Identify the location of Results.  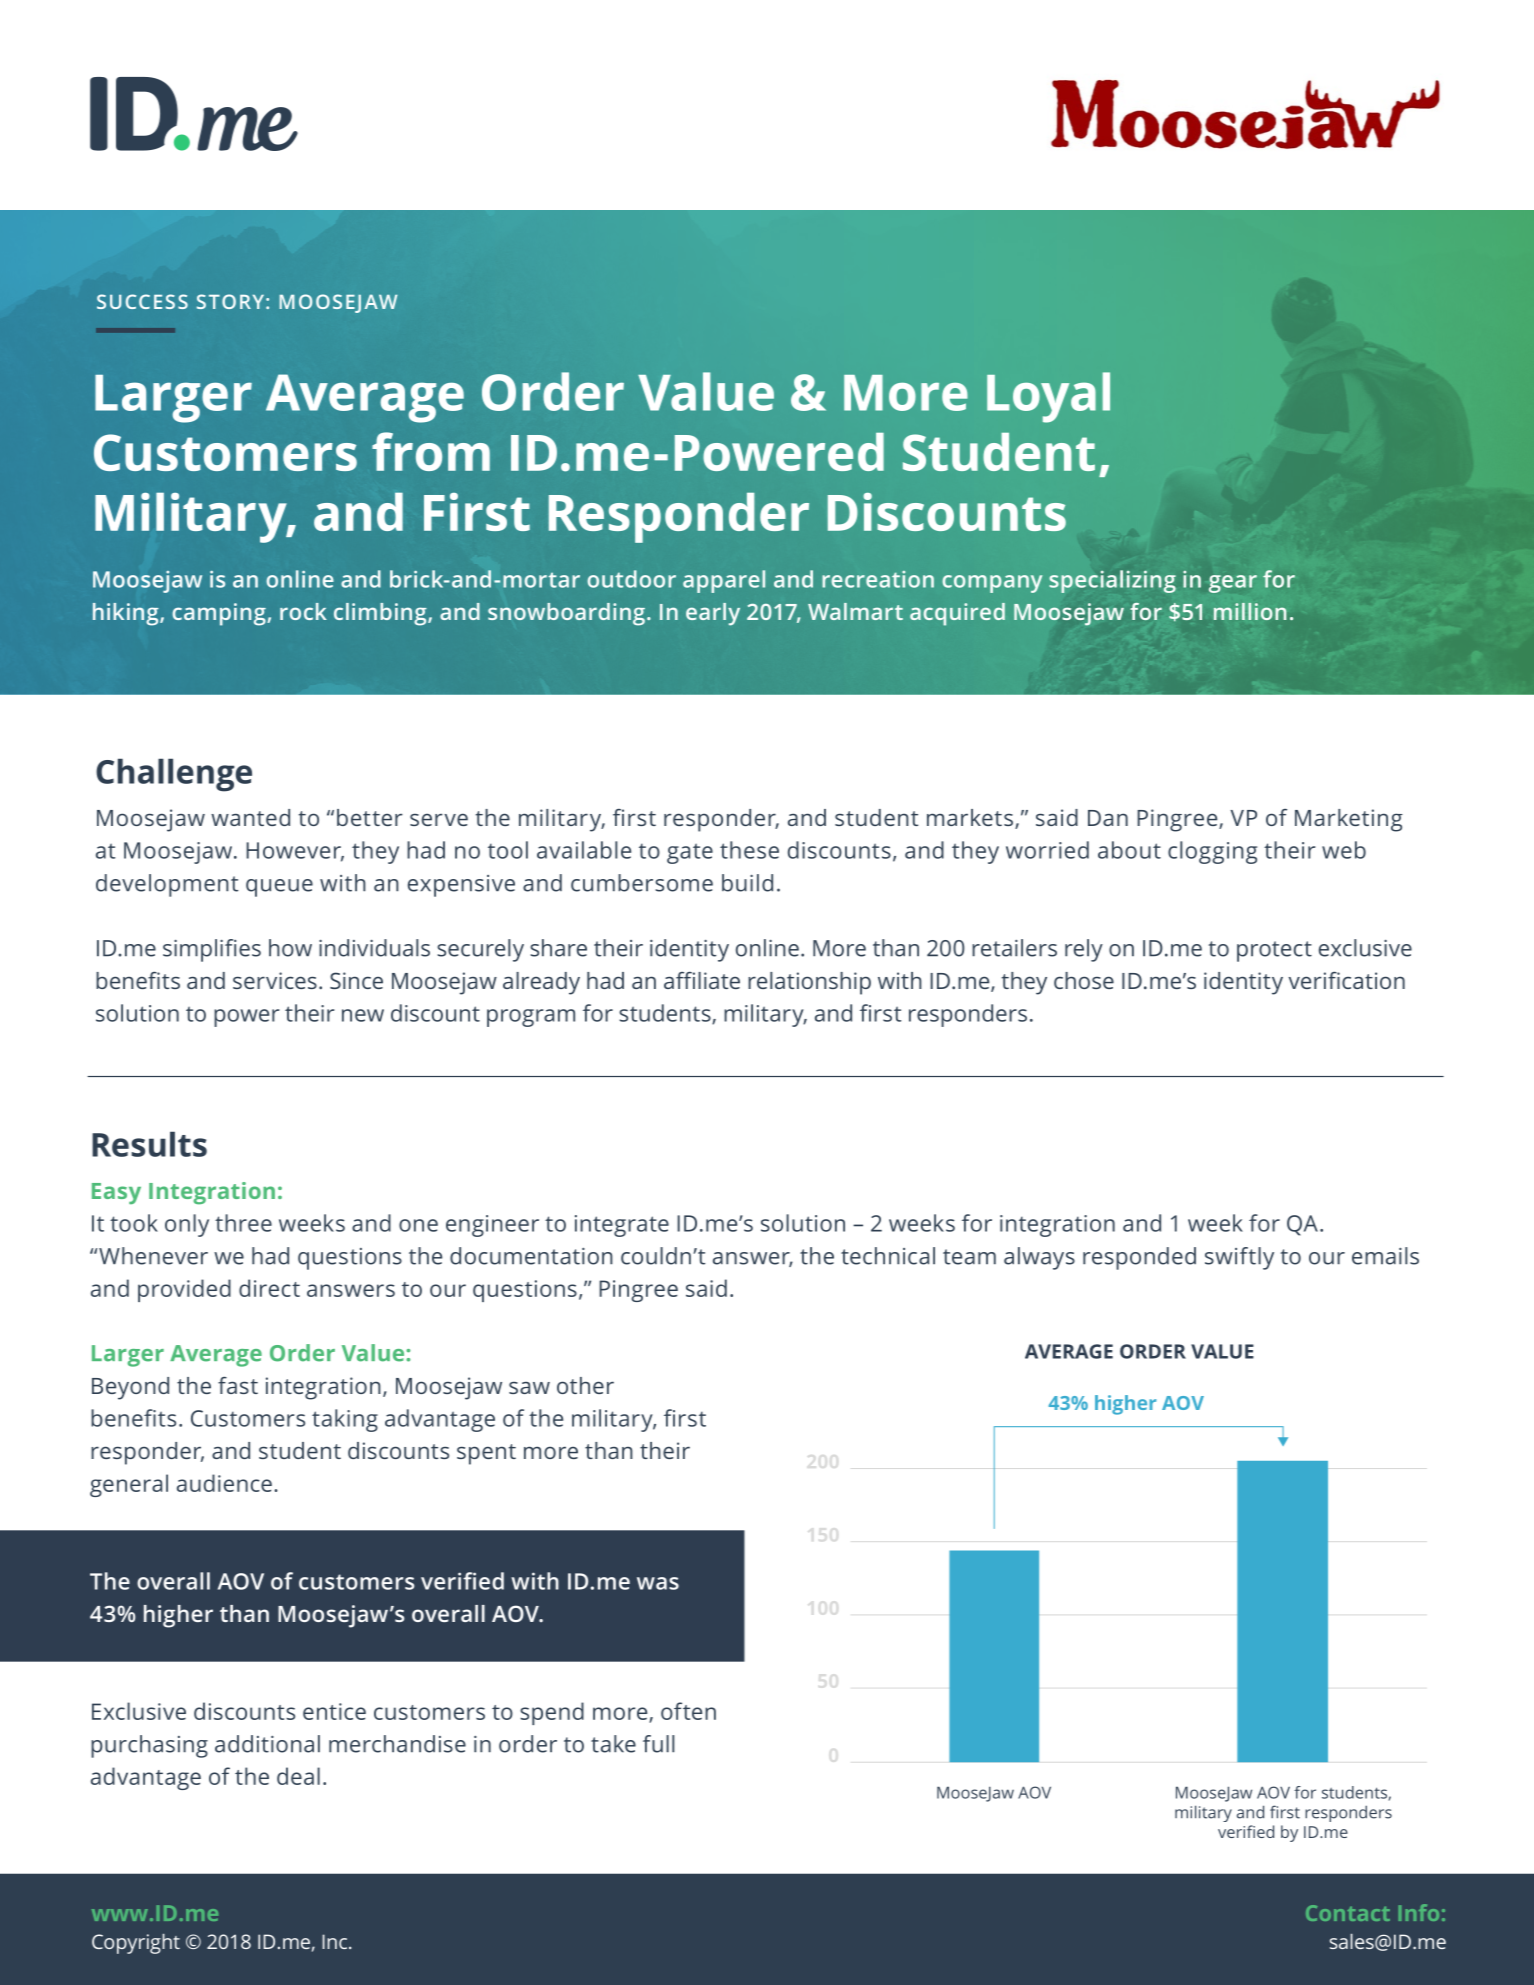
(149, 1144).
